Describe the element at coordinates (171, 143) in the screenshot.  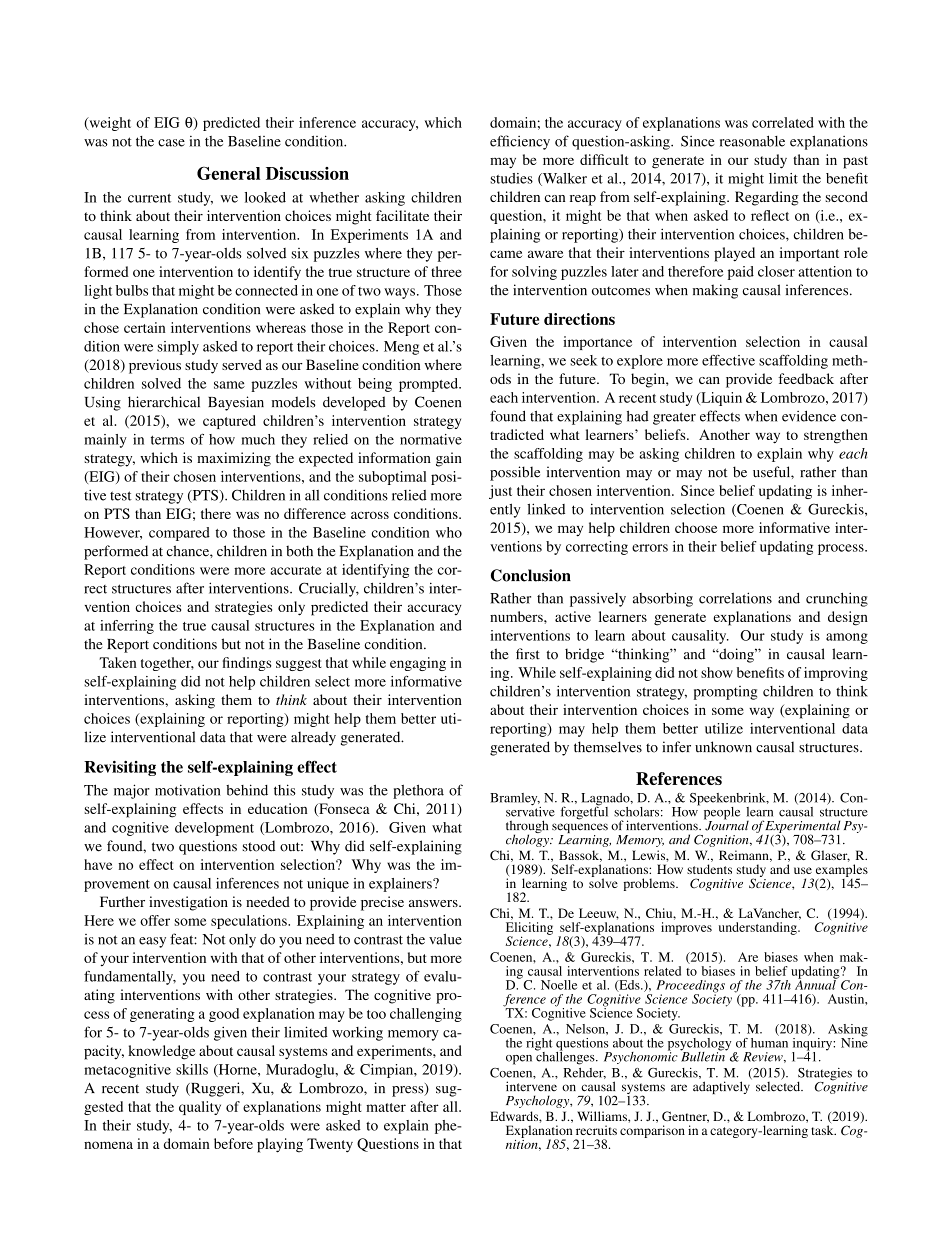
I see `case` at that location.
